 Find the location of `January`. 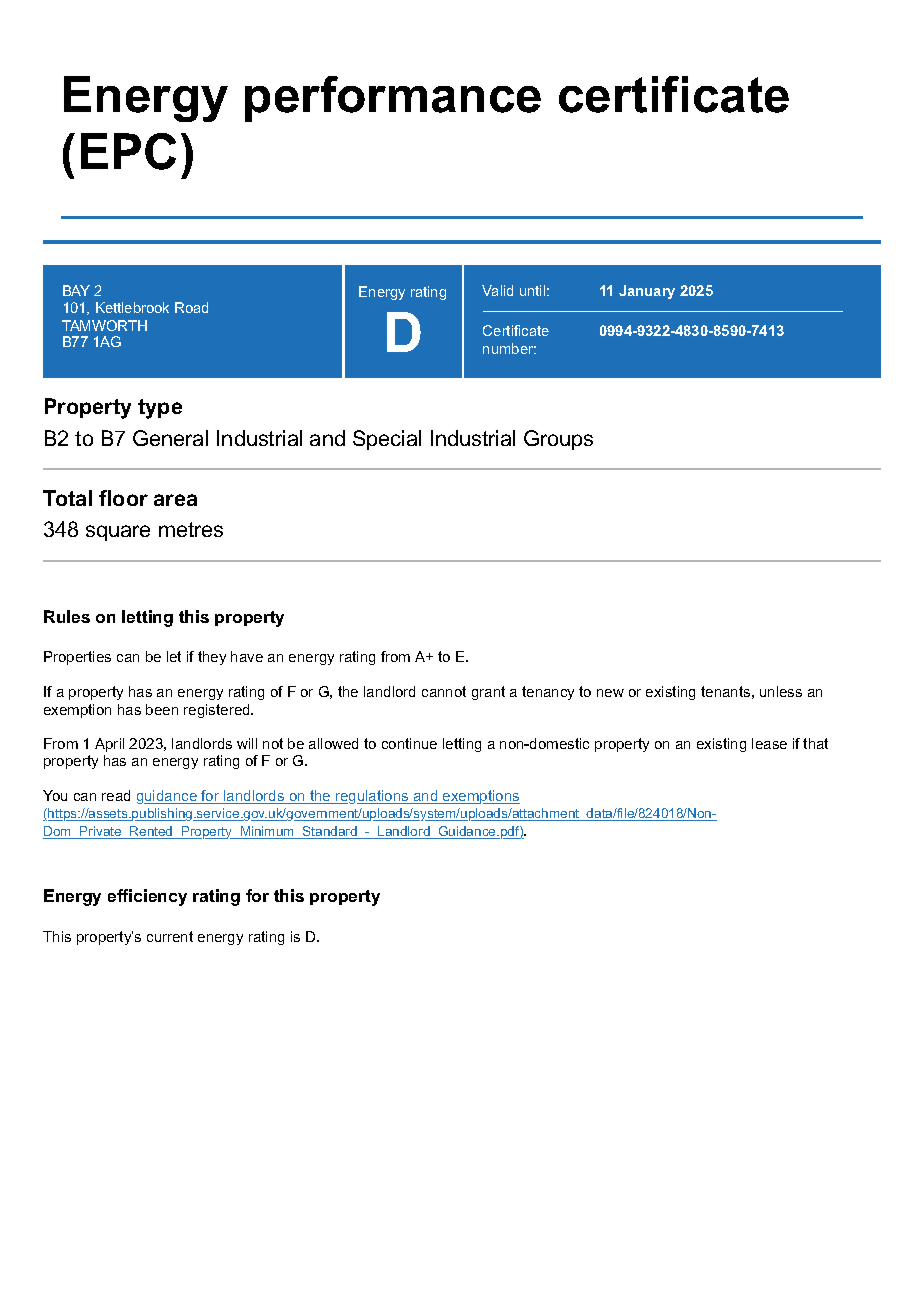

January is located at coordinates (647, 292).
